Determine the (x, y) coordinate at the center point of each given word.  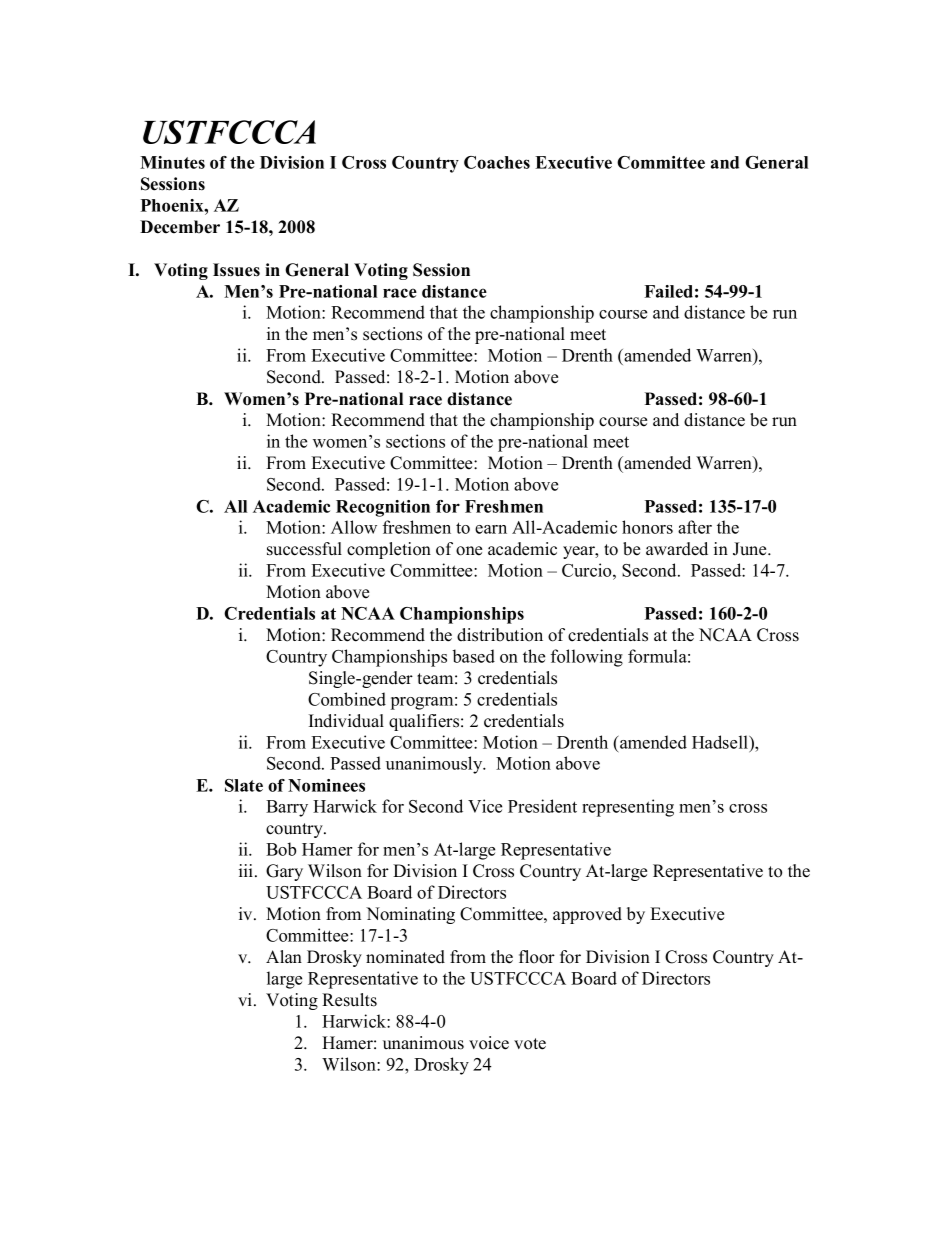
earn (491, 529)
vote (530, 1044)
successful (304, 549)
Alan (284, 956)
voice (489, 1043)
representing (628, 808)
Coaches (497, 162)
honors (647, 527)
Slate (244, 785)
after (695, 527)
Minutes (172, 162)
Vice (485, 806)
